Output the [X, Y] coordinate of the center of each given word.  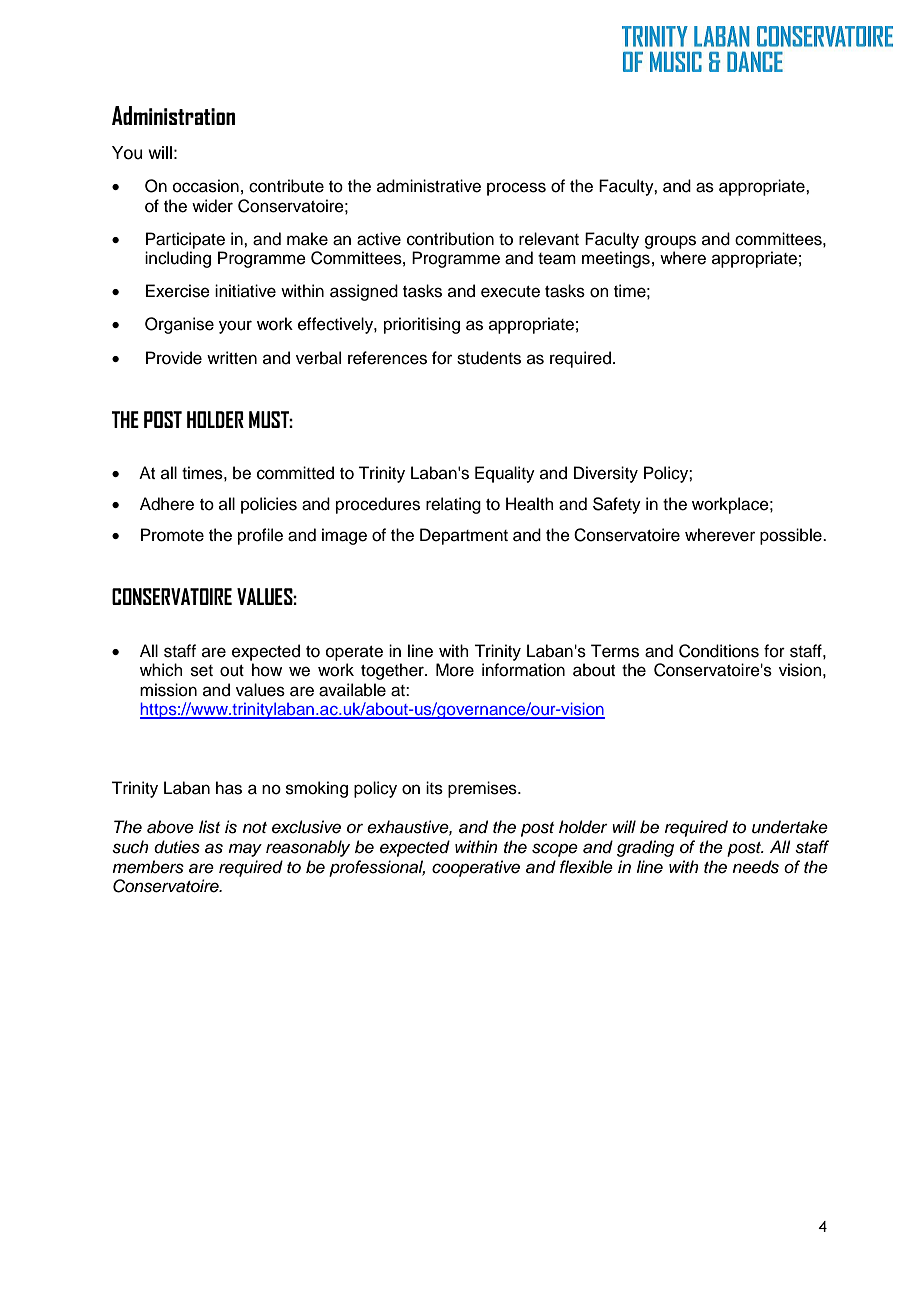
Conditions [719, 651]
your [235, 327]
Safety [617, 505]
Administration [173, 115]
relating [453, 505]
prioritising [422, 325]
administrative [429, 186]
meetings [616, 259]
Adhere [167, 504]
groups [670, 242]
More [455, 670]
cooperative [476, 868]
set [202, 671]
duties [177, 847]
